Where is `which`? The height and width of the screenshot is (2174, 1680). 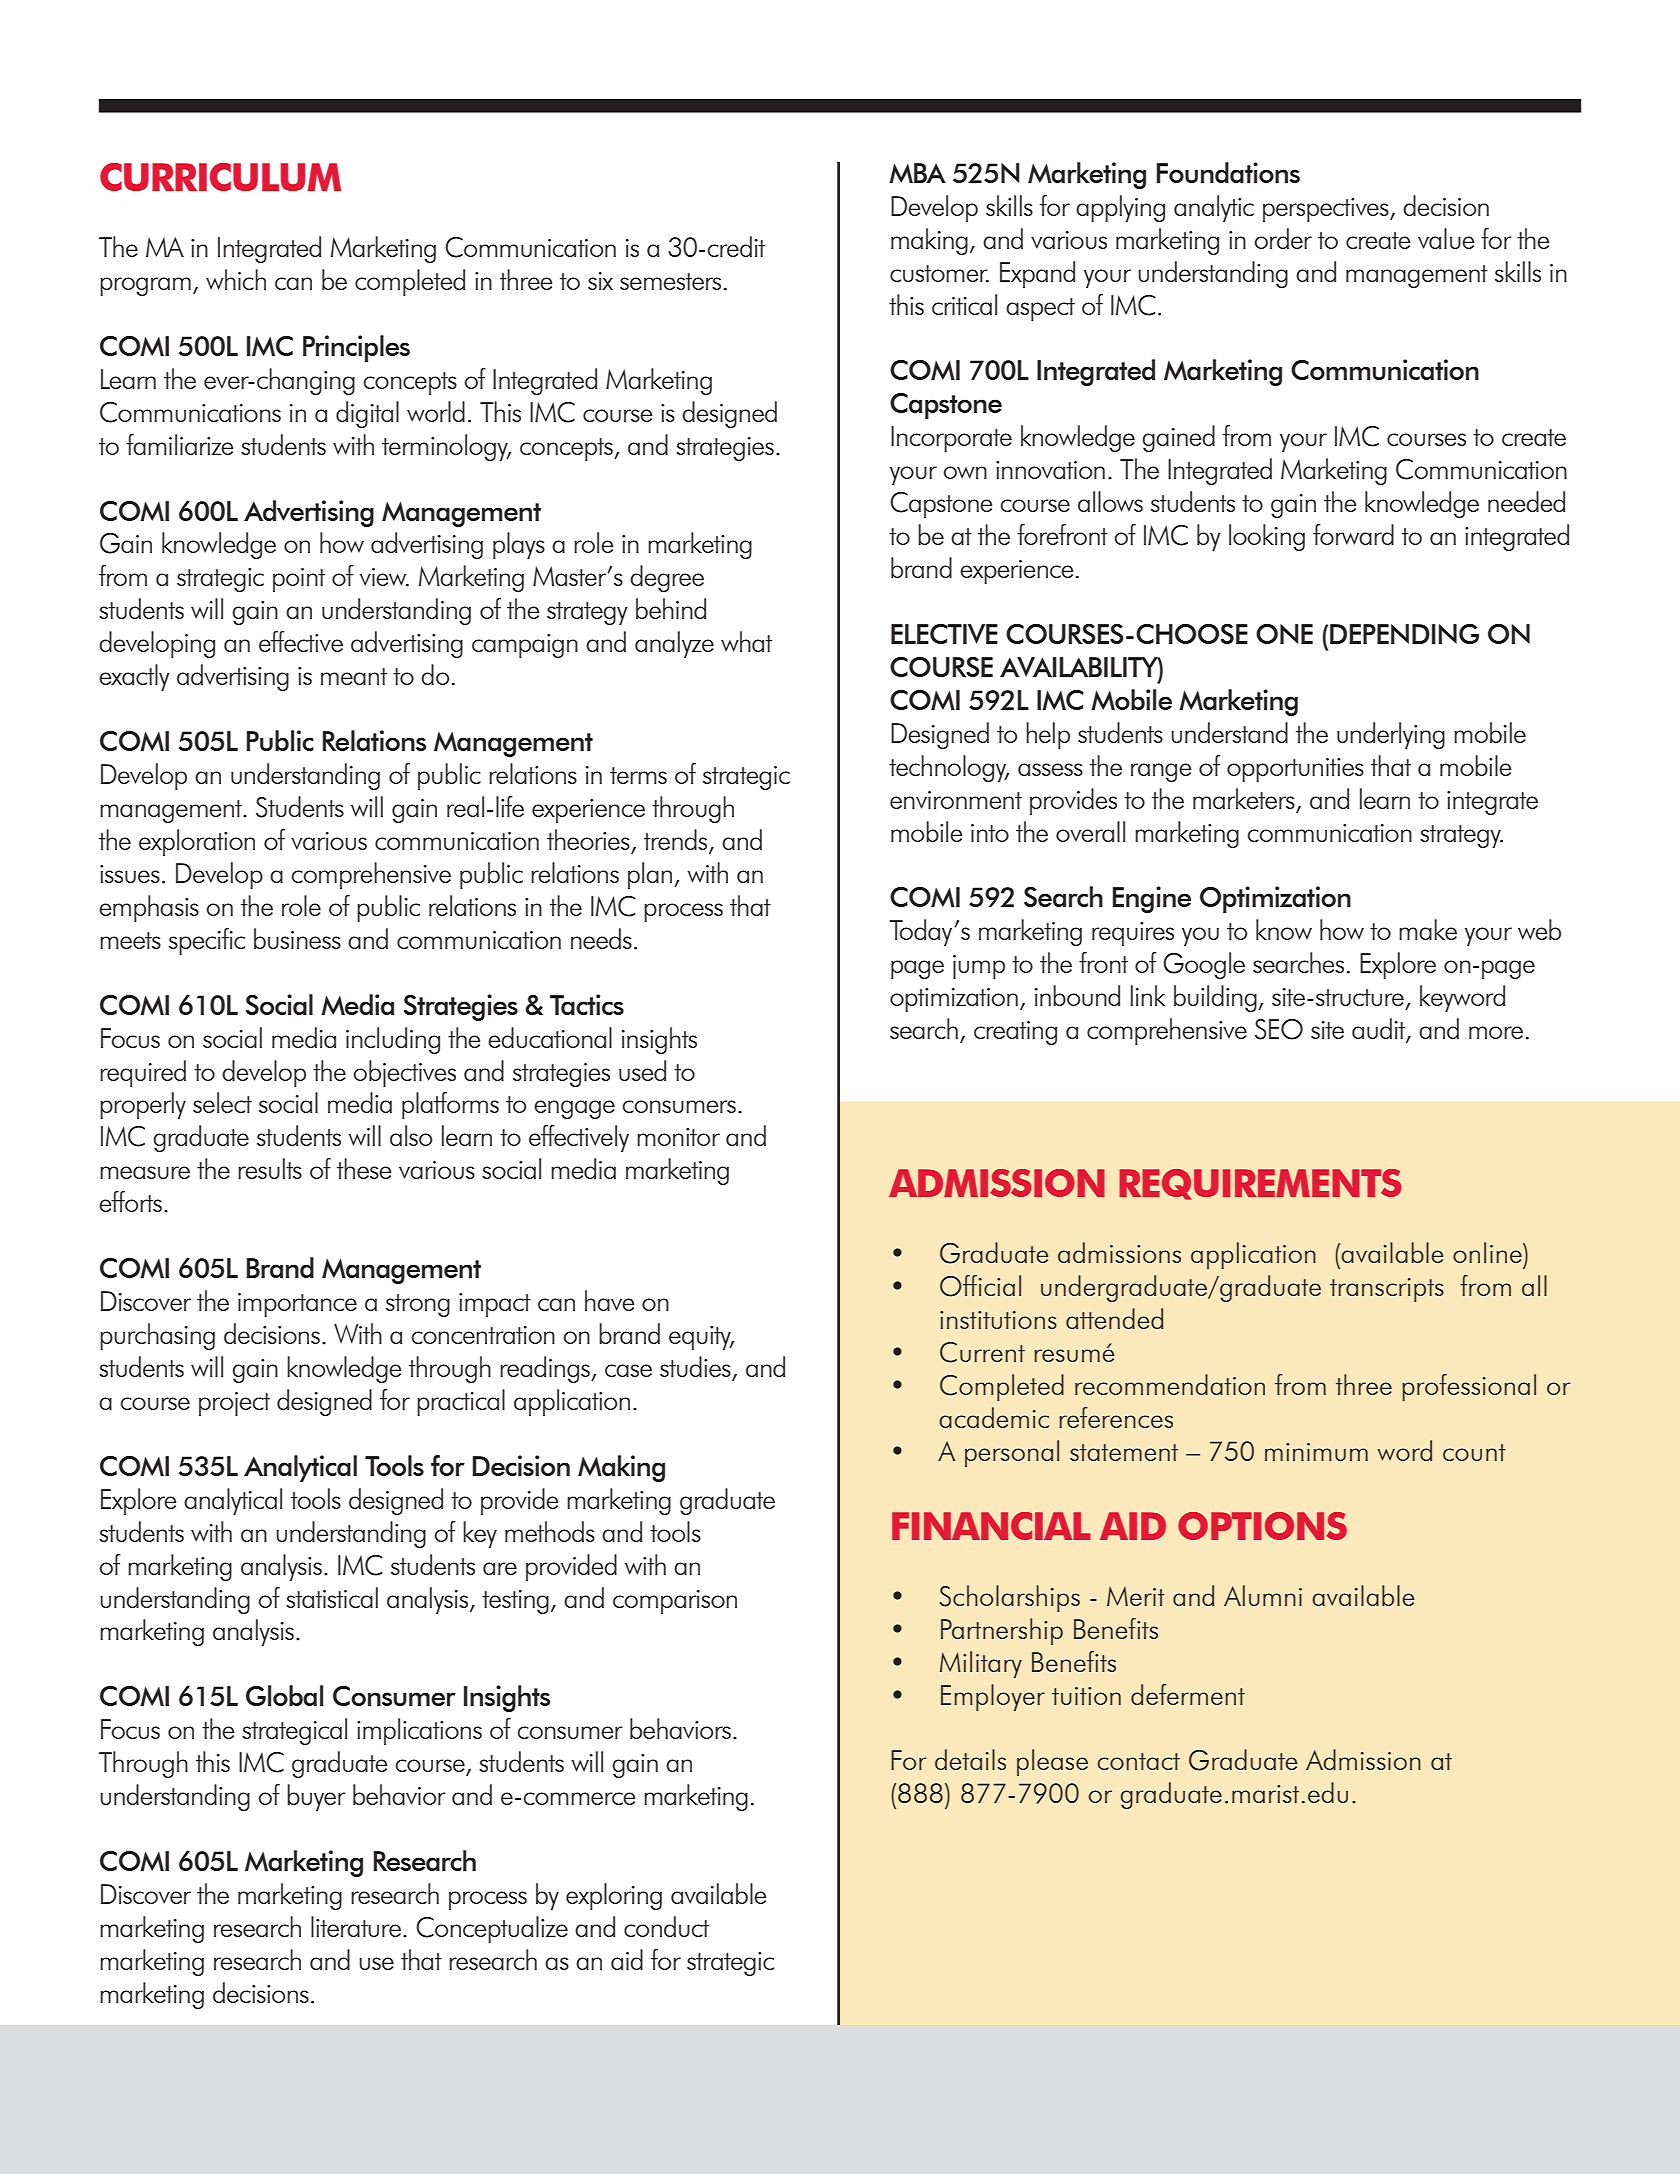
which is located at coordinates (236, 279).
